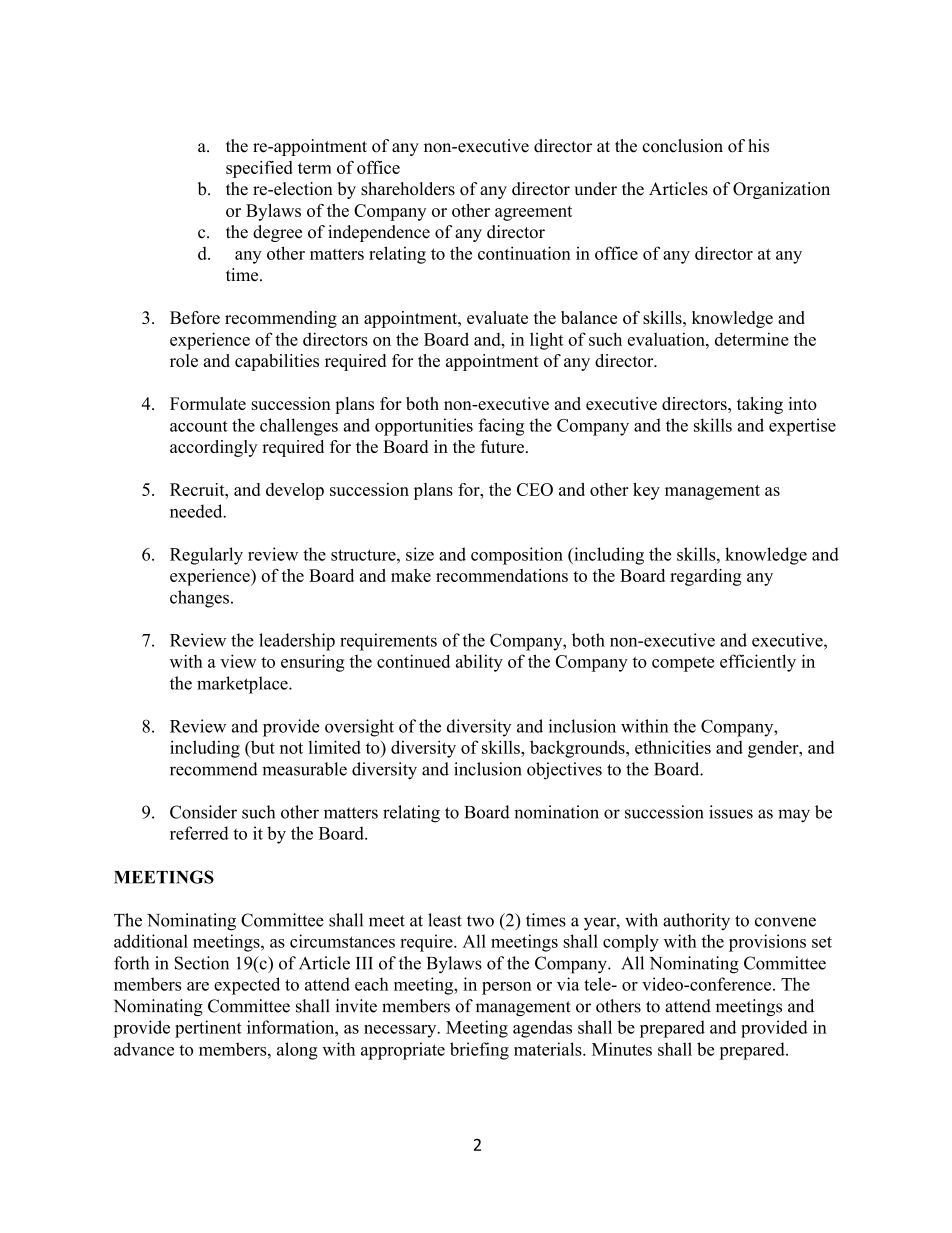 The width and height of the screenshot is (952, 1233). I want to click on briefing, so click(479, 1051).
